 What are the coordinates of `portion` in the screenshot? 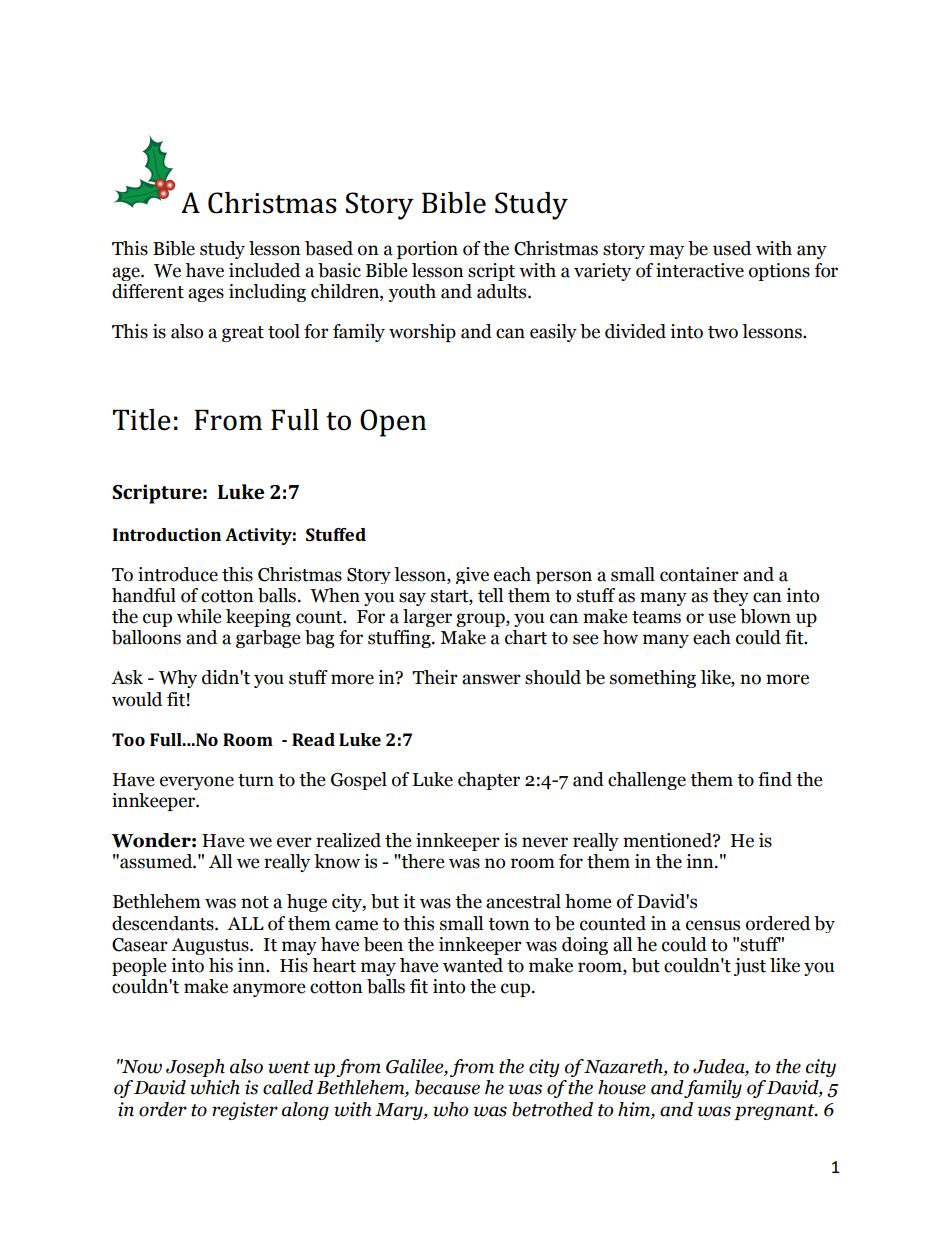 It's located at (427, 250).
